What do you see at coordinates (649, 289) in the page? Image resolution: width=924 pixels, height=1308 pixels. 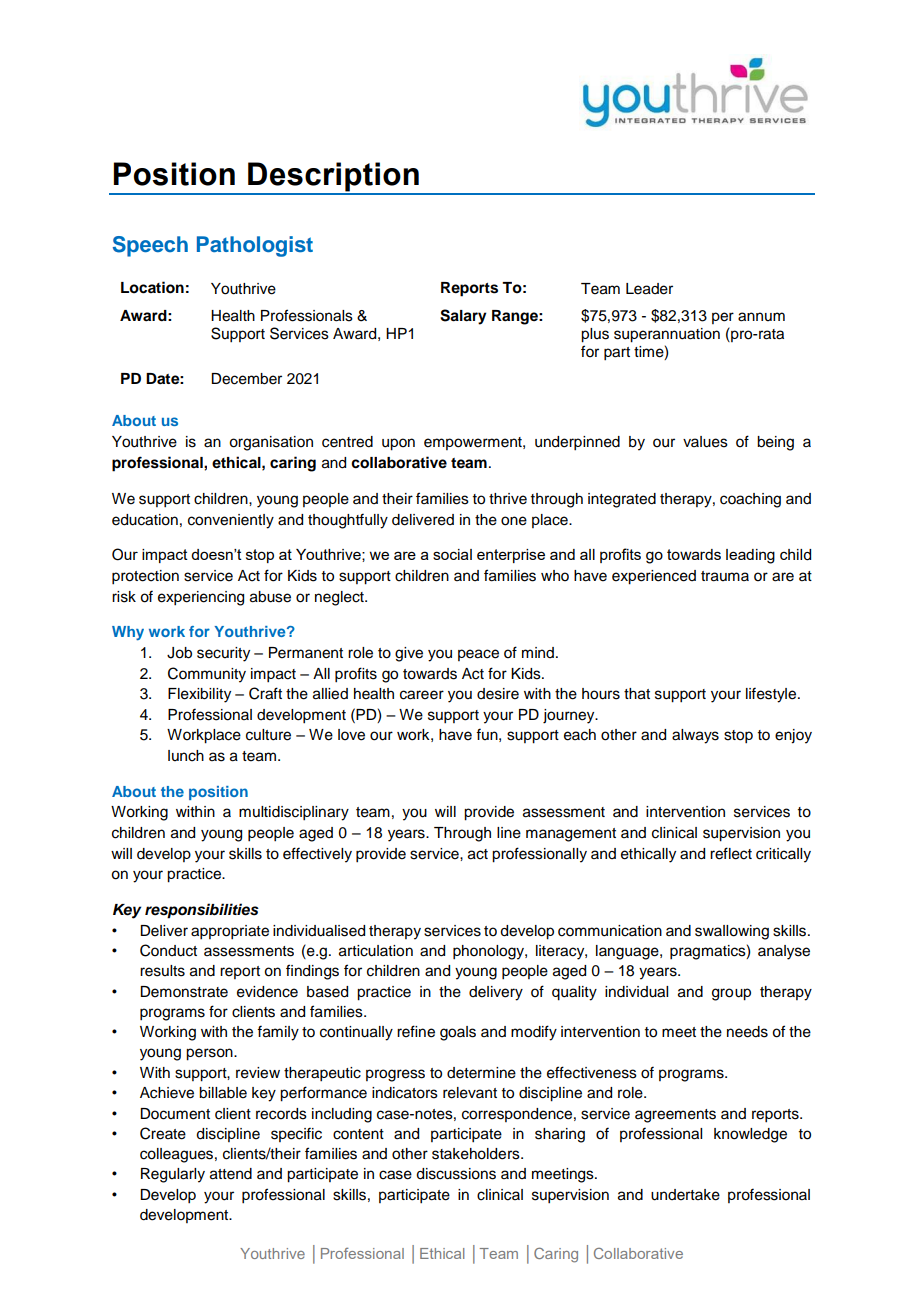 I see `Leader` at bounding box center [649, 289].
